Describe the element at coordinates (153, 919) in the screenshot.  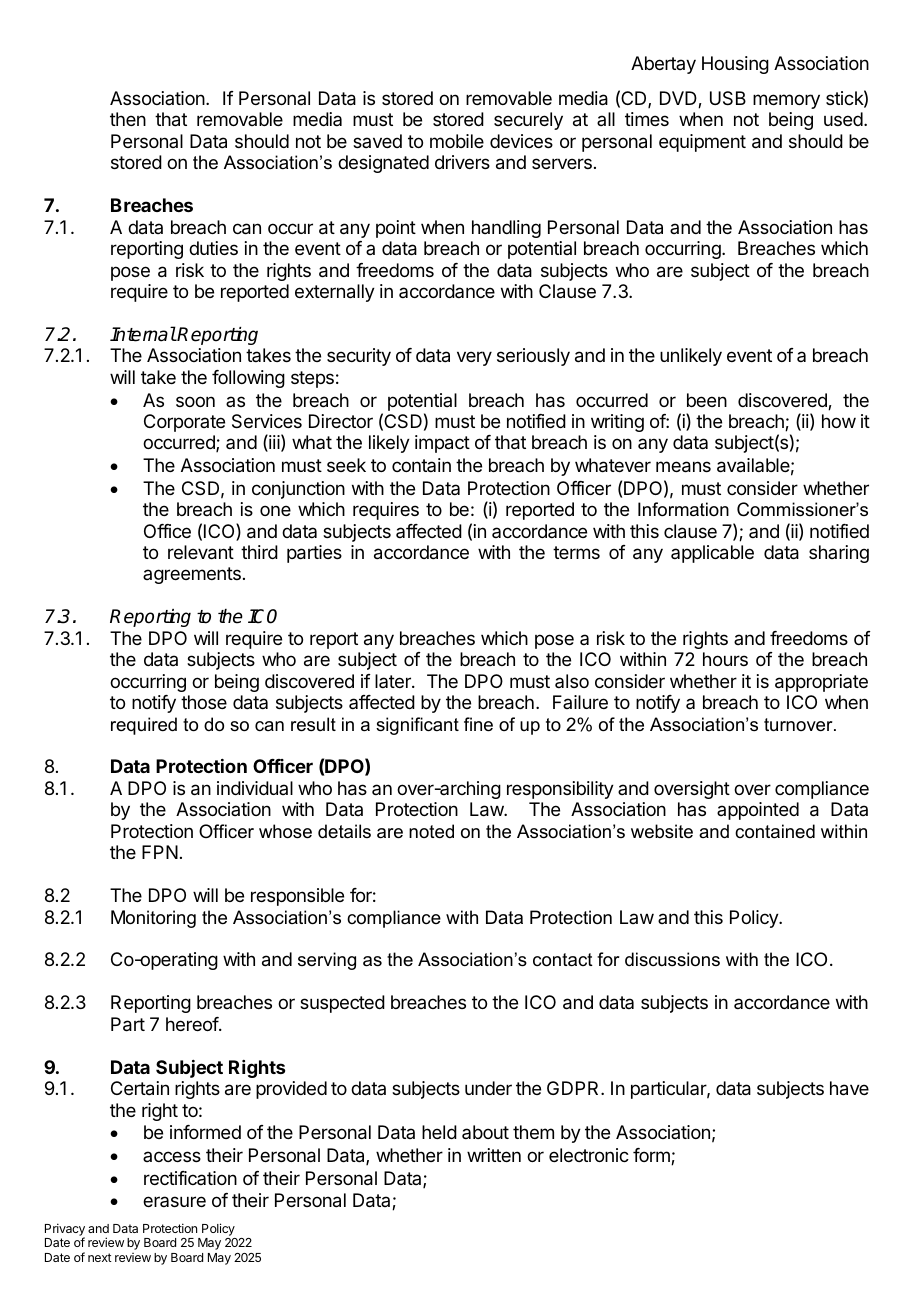
I see `Monitoring` at that location.
